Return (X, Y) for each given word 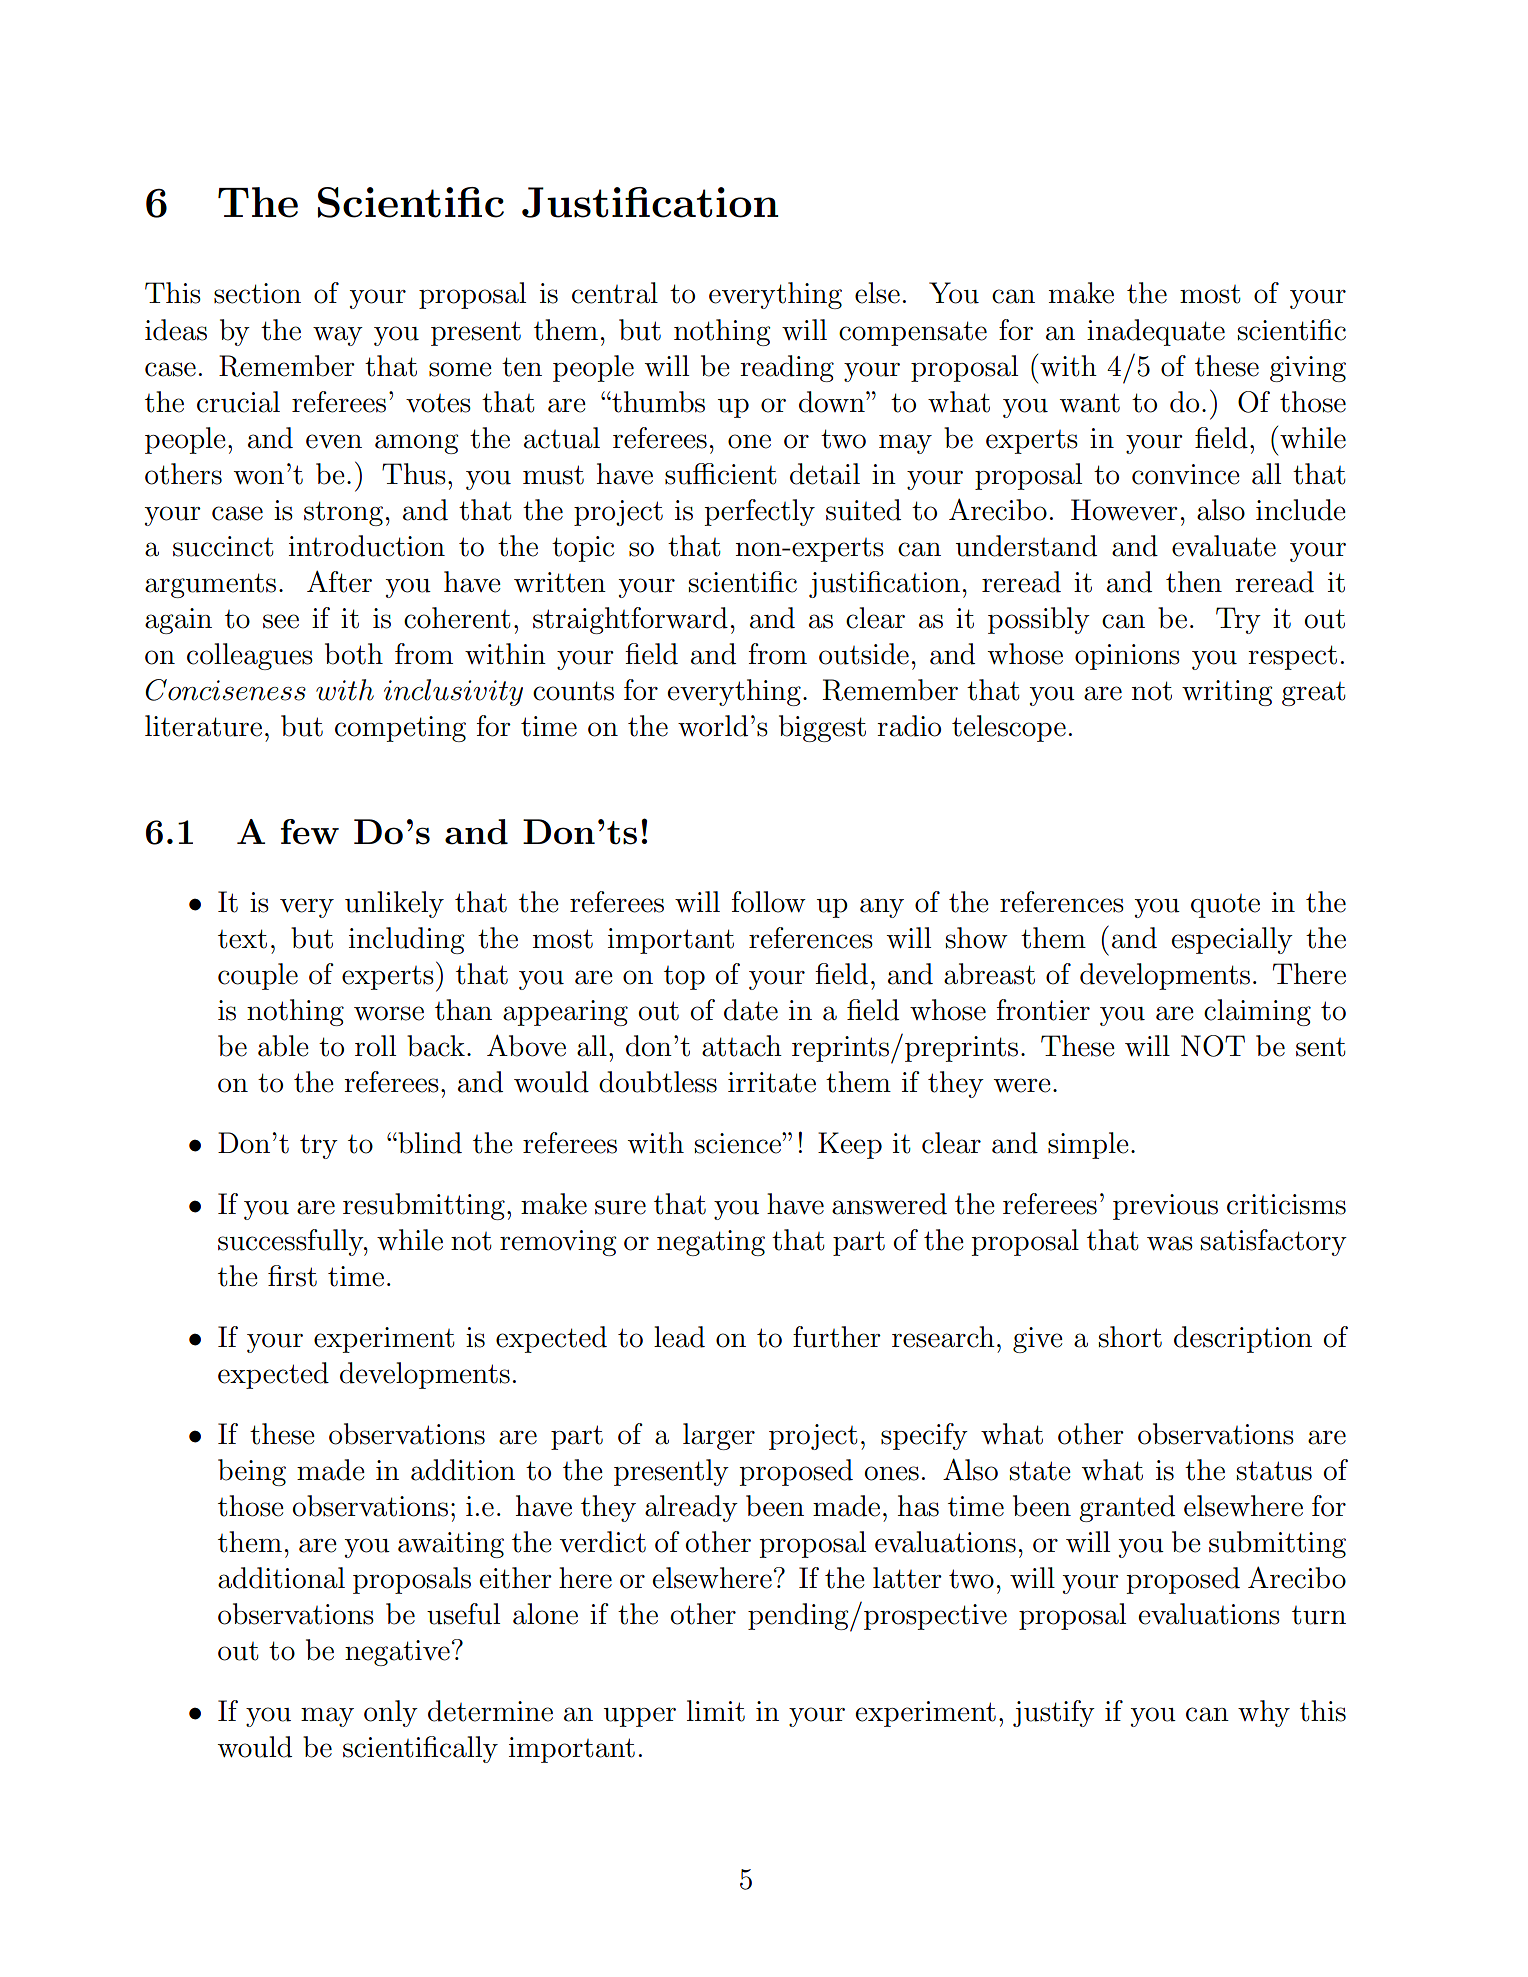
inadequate (1156, 332)
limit (716, 1711)
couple (258, 976)
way (338, 336)
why (1264, 1713)
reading (787, 368)
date (751, 1010)
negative (397, 1653)
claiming (1257, 1012)
